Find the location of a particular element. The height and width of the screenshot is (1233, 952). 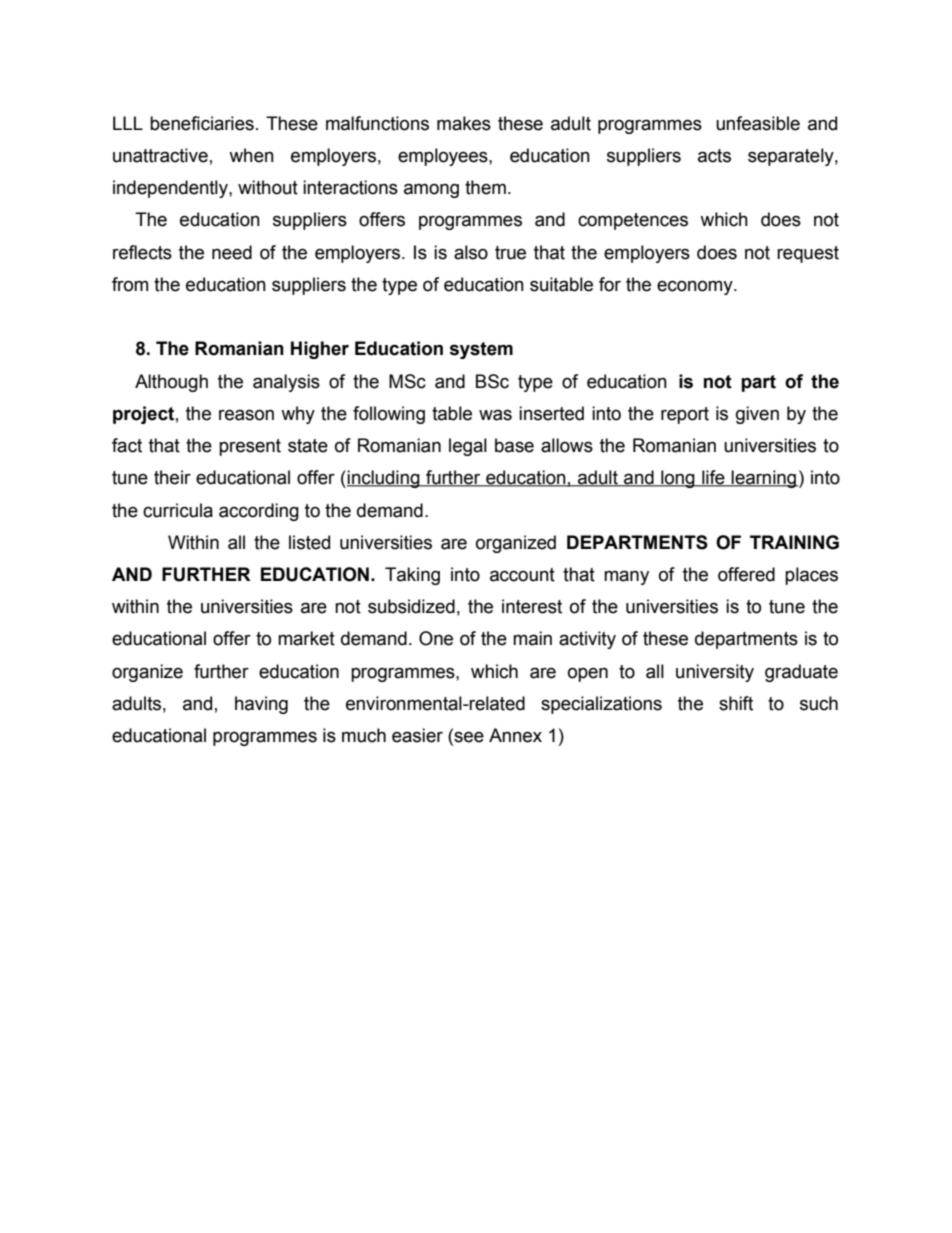

makes is located at coordinates (464, 123).
